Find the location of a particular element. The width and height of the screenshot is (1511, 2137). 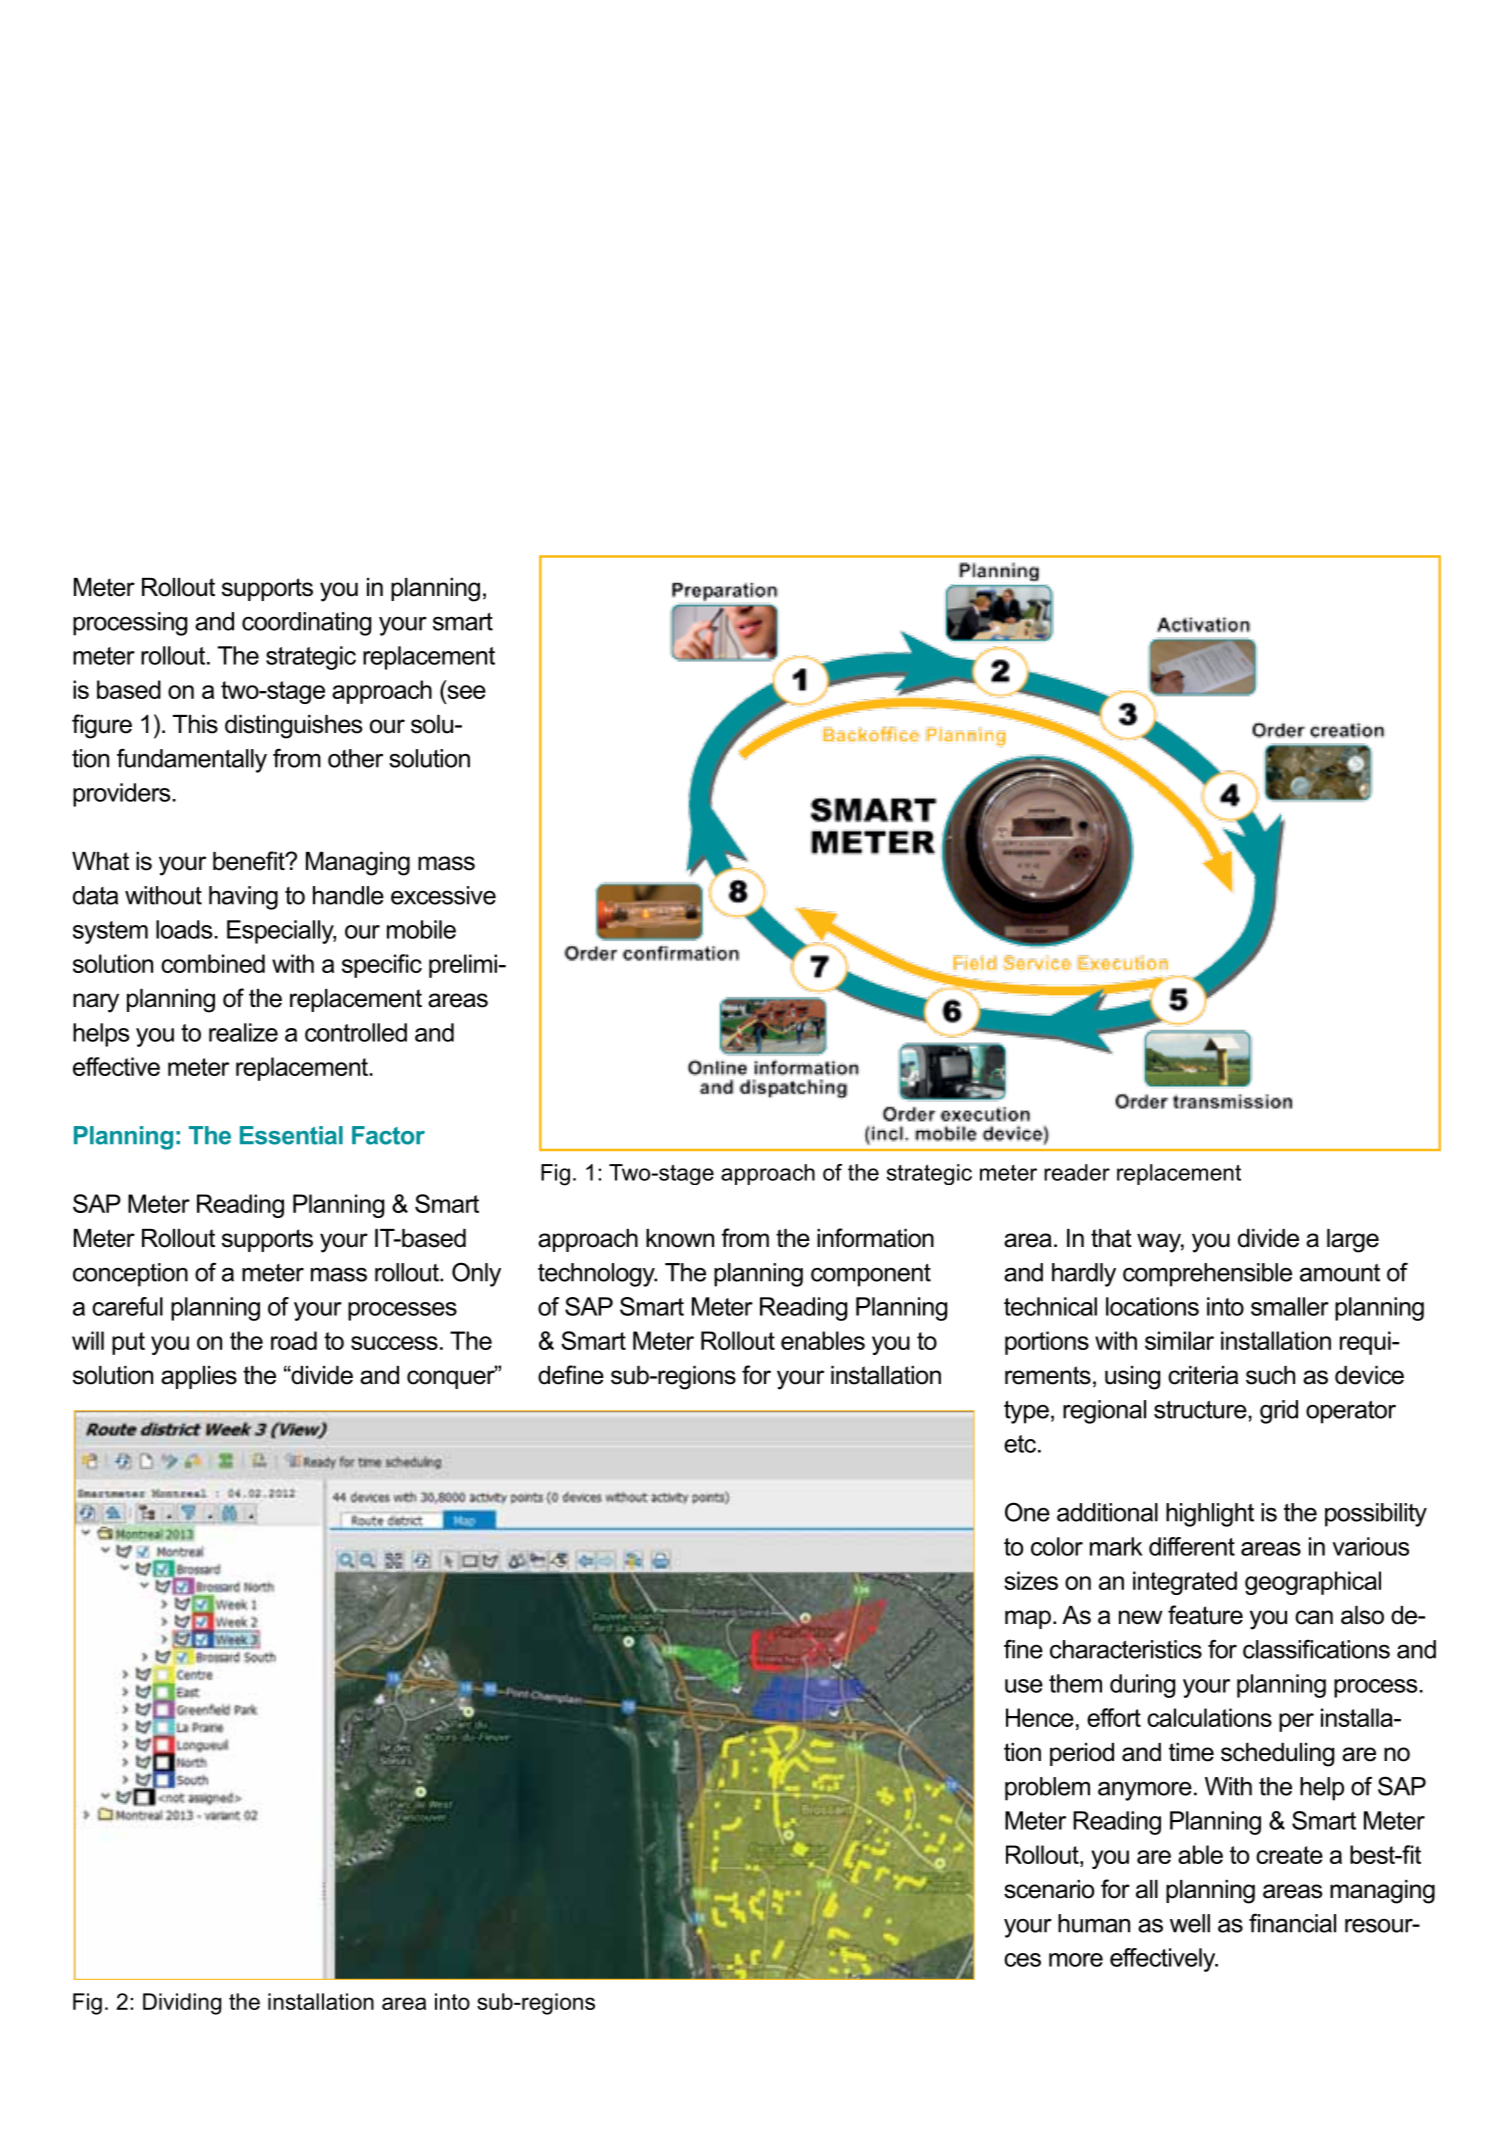

other is located at coordinates (355, 758).
